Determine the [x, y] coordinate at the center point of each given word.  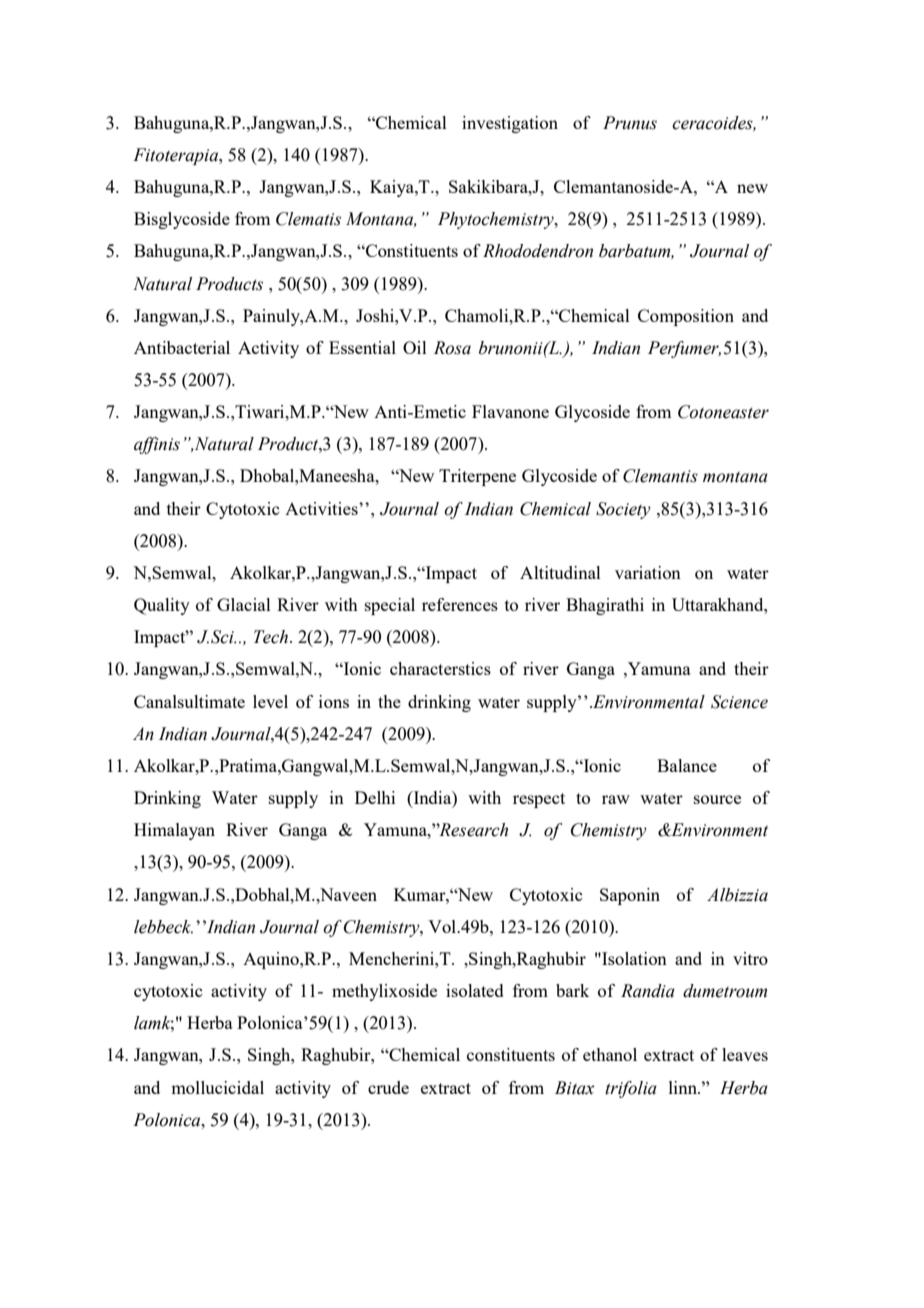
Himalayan [174, 831]
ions [334, 701]
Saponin [630, 896]
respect [539, 800]
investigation [510, 124]
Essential [362, 347]
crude [388, 1087]
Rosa [452, 348]
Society [623, 510]
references [460, 604]
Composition [686, 317]
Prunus [630, 123]
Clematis [308, 219]
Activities [322, 508]
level [270, 701]
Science [739, 702]
